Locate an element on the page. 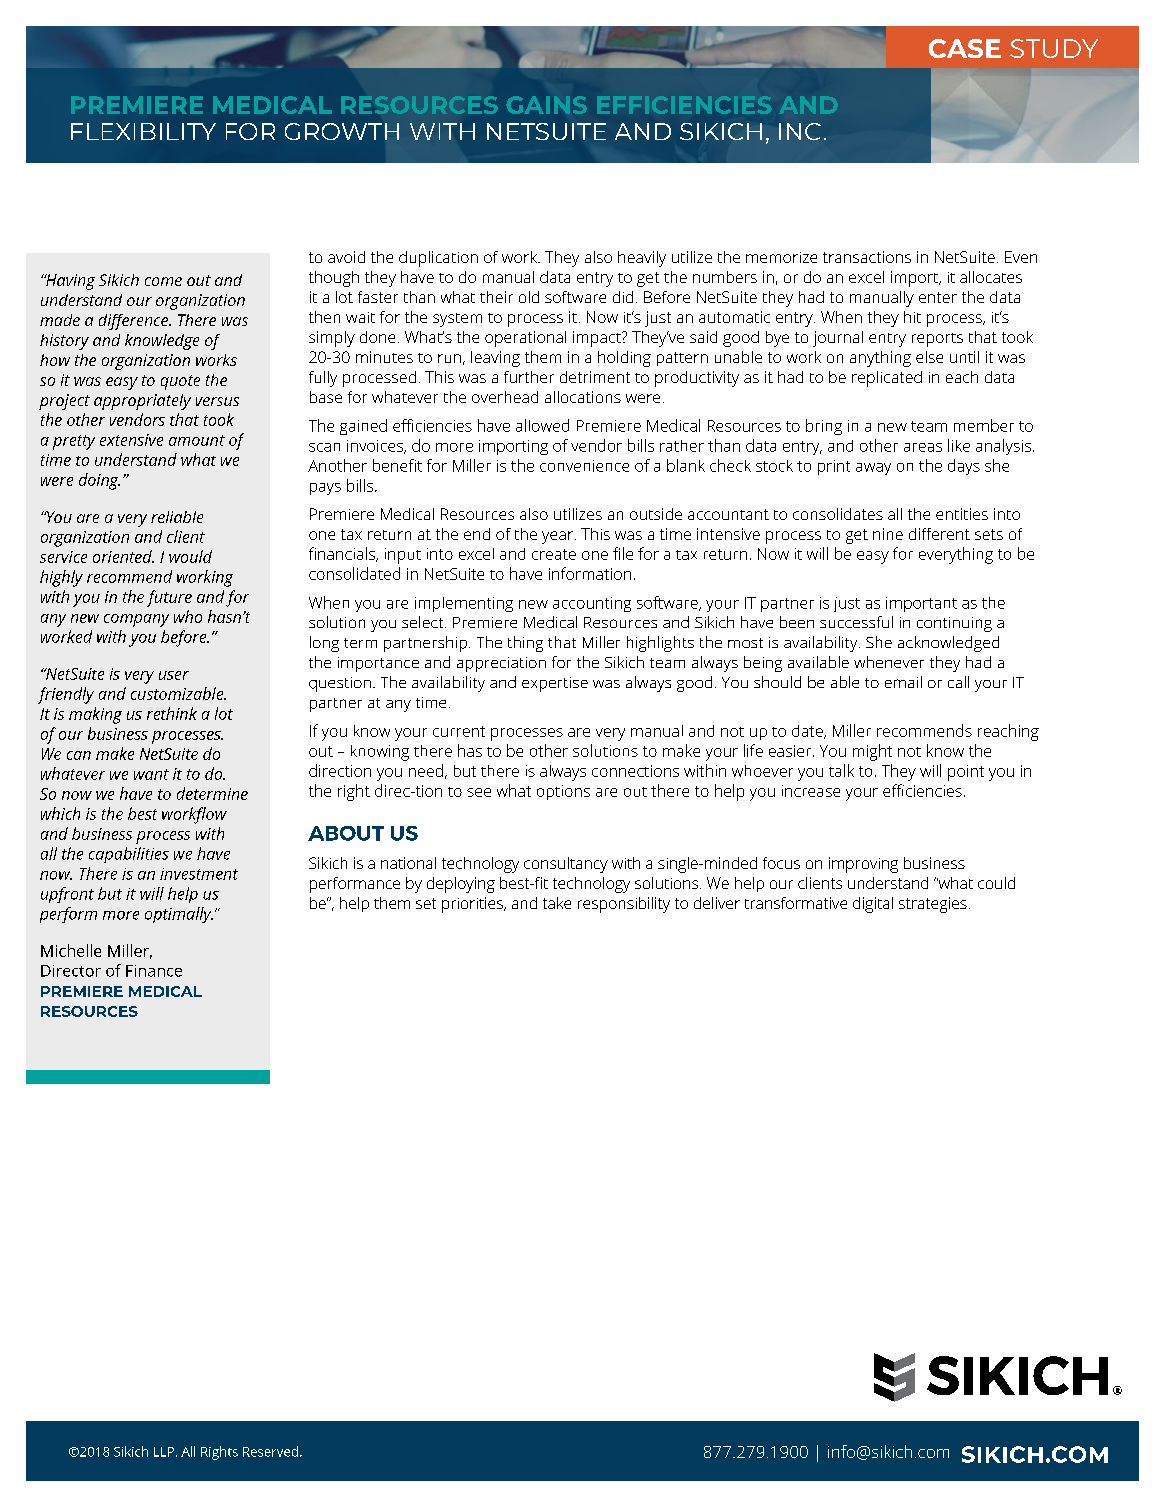 This page has width=1165, height=1507. further is located at coordinates (529, 377).
